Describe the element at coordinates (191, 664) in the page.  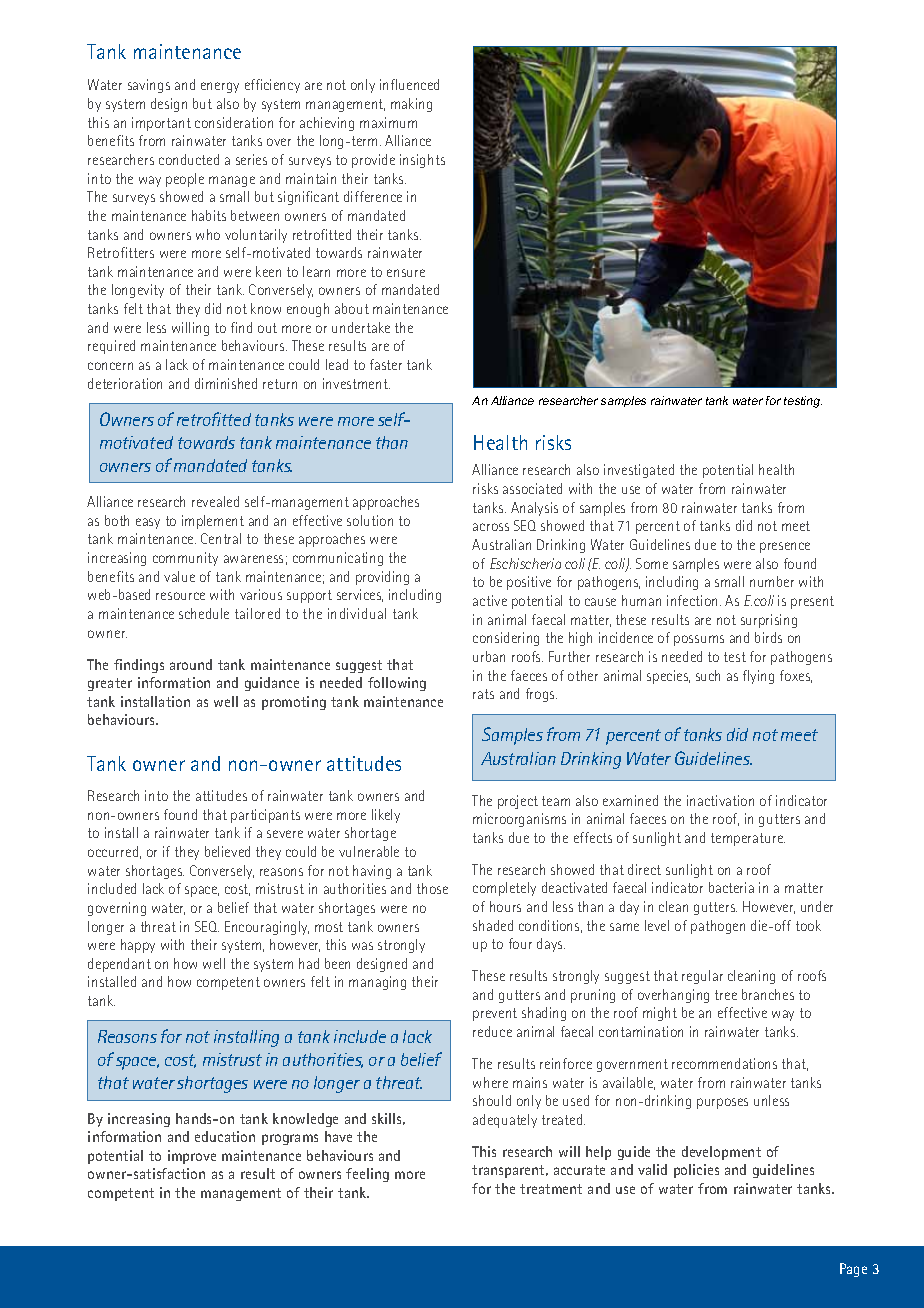
I see `around` at that location.
